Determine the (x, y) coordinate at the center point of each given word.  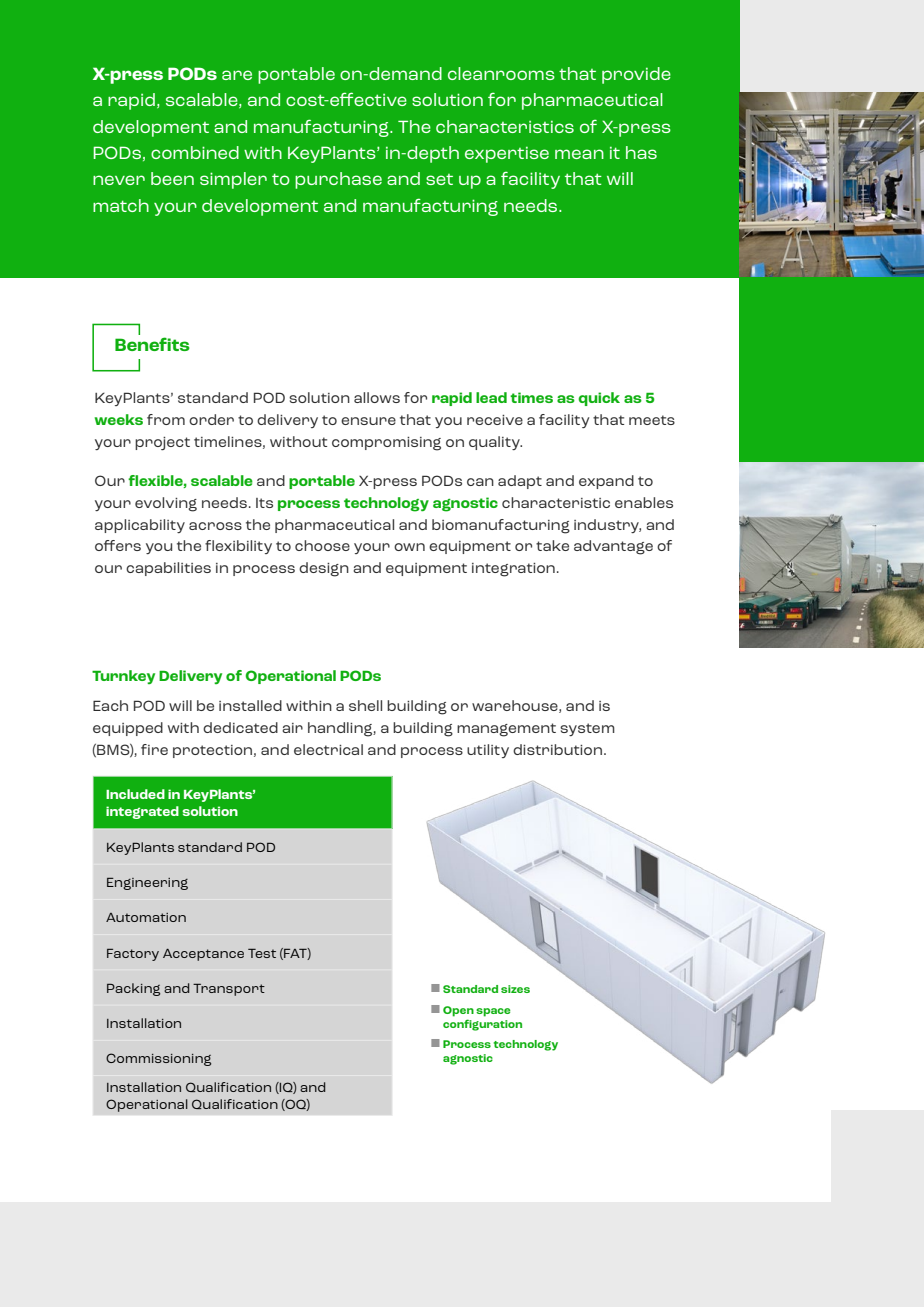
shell (365, 705)
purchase (338, 180)
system (587, 729)
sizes (515, 989)
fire (154, 749)
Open (458, 1011)
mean (579, 154)
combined (195, 152)
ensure (368, 421)
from (166, 419)
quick (599, 399)
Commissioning (158, 1059)
